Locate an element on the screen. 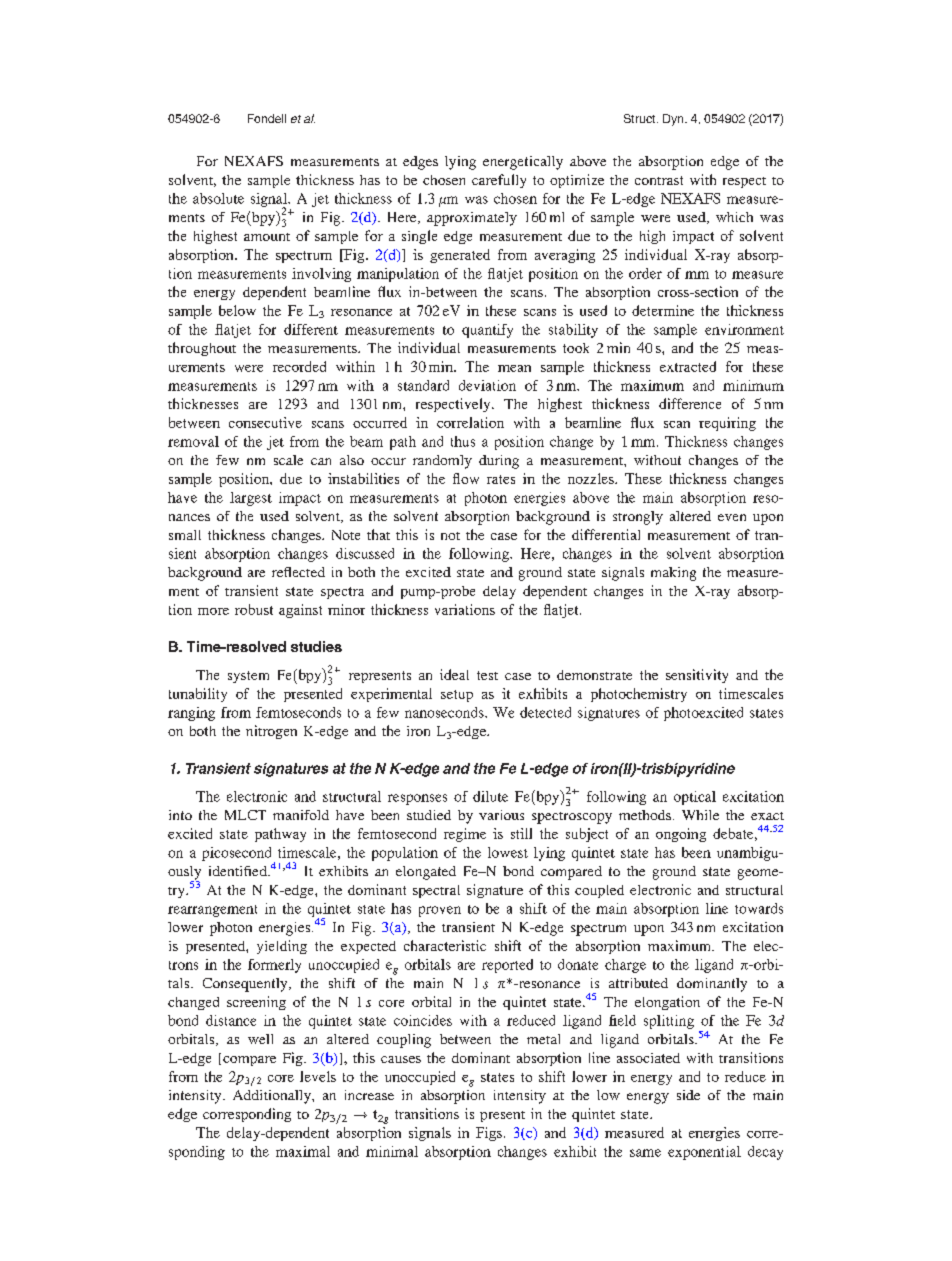  largest is located at coordinates (251, 499).
